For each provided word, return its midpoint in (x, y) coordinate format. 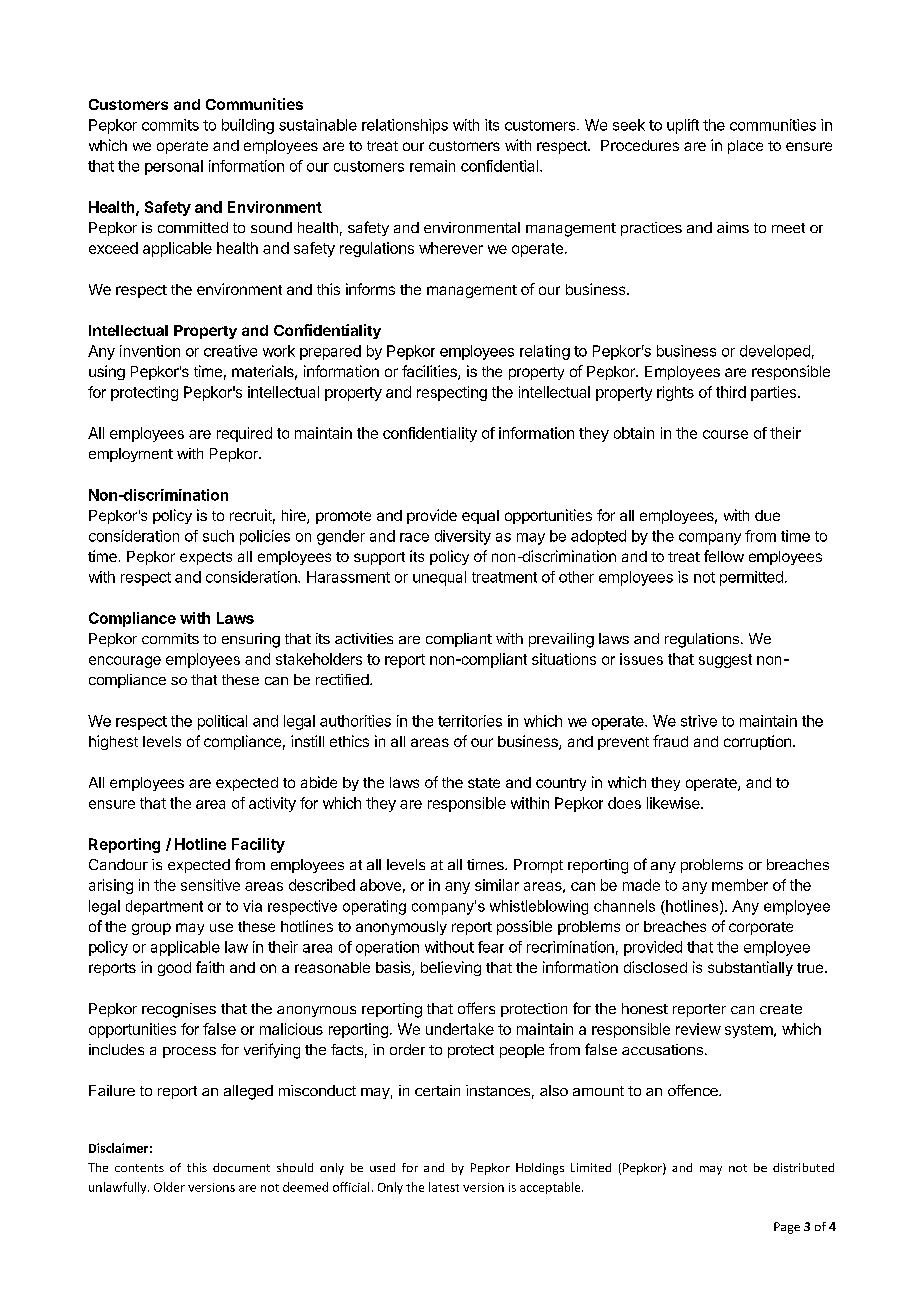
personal (174, 167)
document (241, 1167)
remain (432, 166)
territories (470, 721)
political (222, 722)
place (745, 147)
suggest (725, 661)
